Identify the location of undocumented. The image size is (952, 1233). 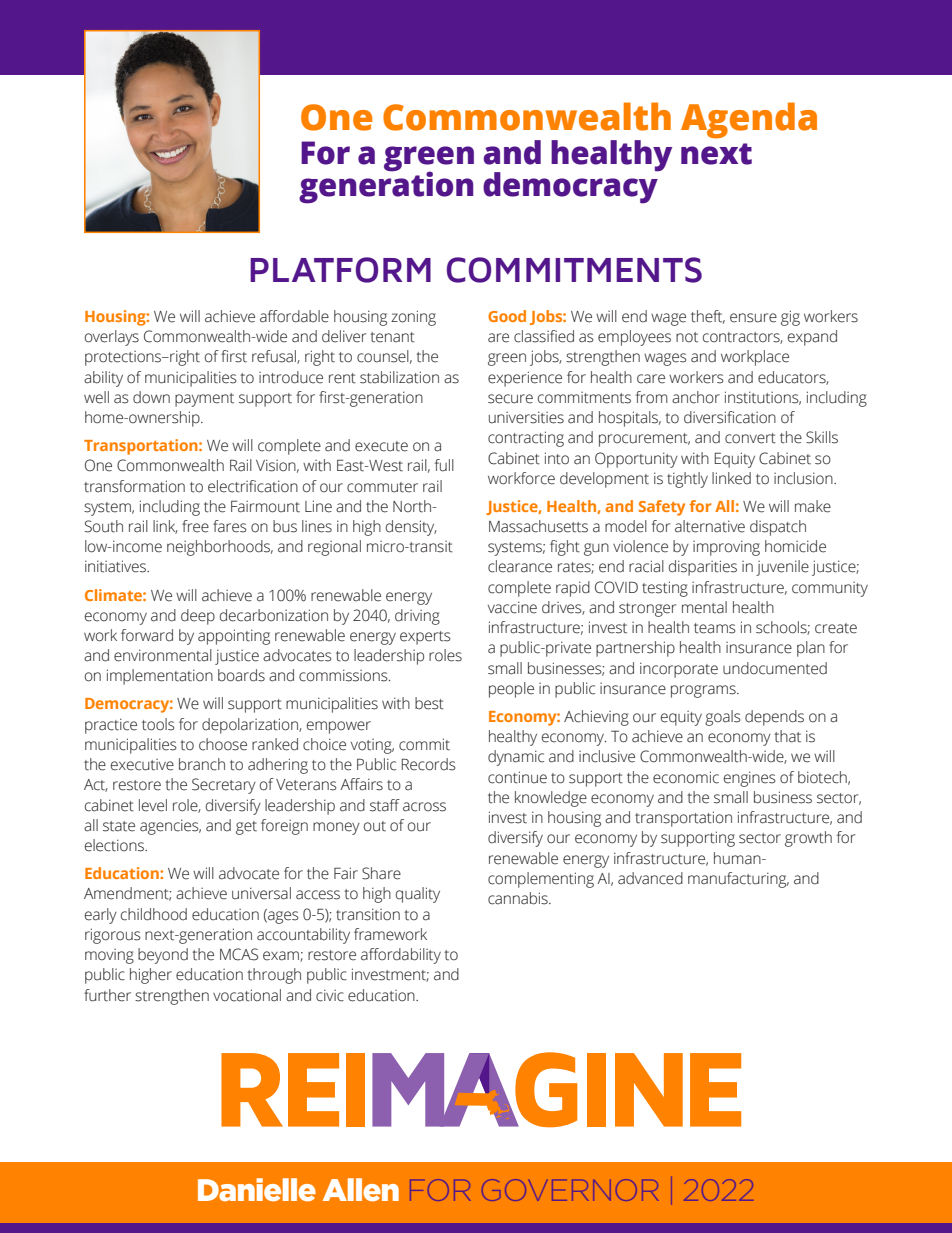
(775, 668).
